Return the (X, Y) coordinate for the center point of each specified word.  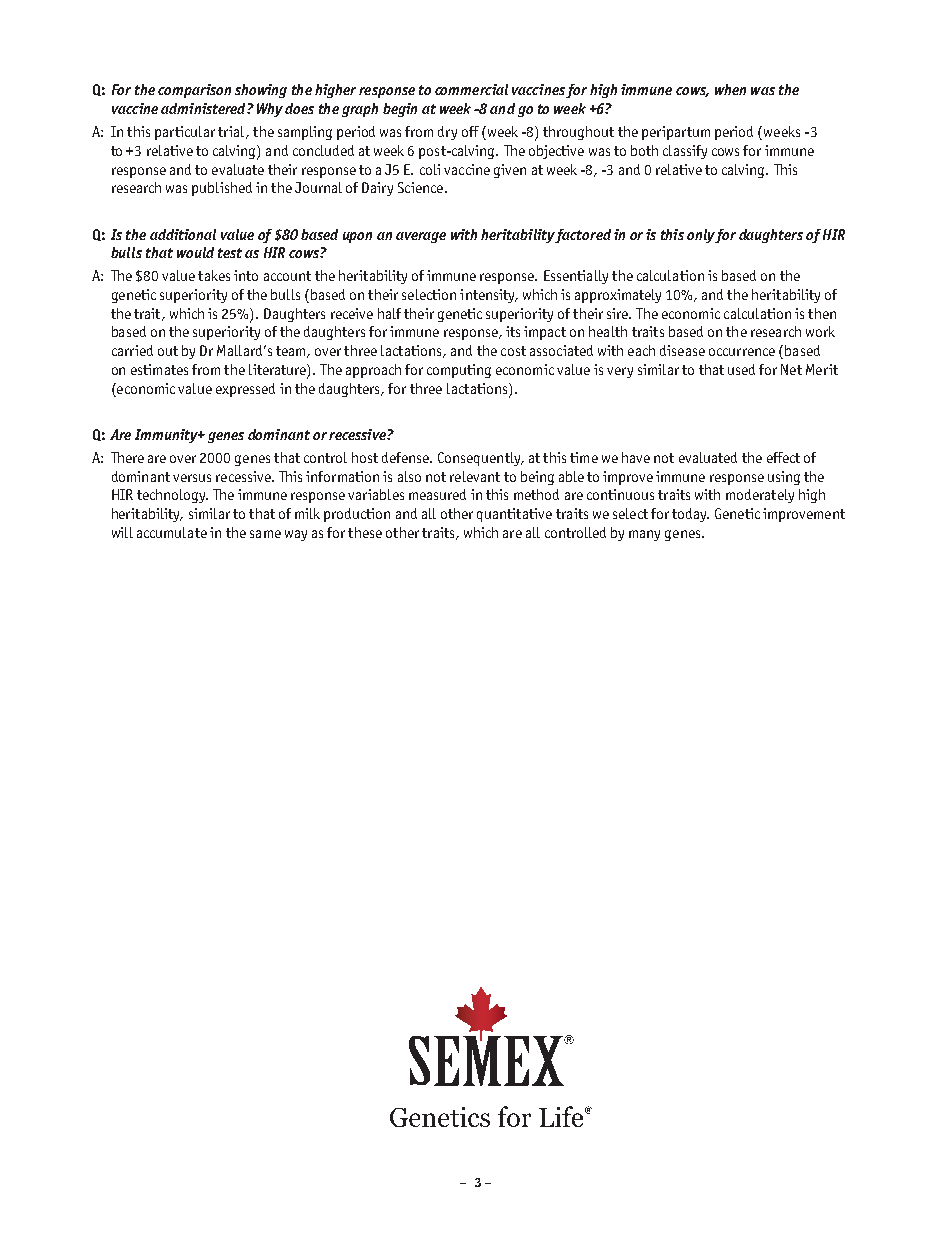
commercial (471, 89)
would (195, 252)
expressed (245, 390)
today (690, 515)
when (730, 89)
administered (204, 108)
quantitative (514, 515)
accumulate (172, 532)
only (701, 236)
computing (459, 371)
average (421, 237)
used (741, 369)
